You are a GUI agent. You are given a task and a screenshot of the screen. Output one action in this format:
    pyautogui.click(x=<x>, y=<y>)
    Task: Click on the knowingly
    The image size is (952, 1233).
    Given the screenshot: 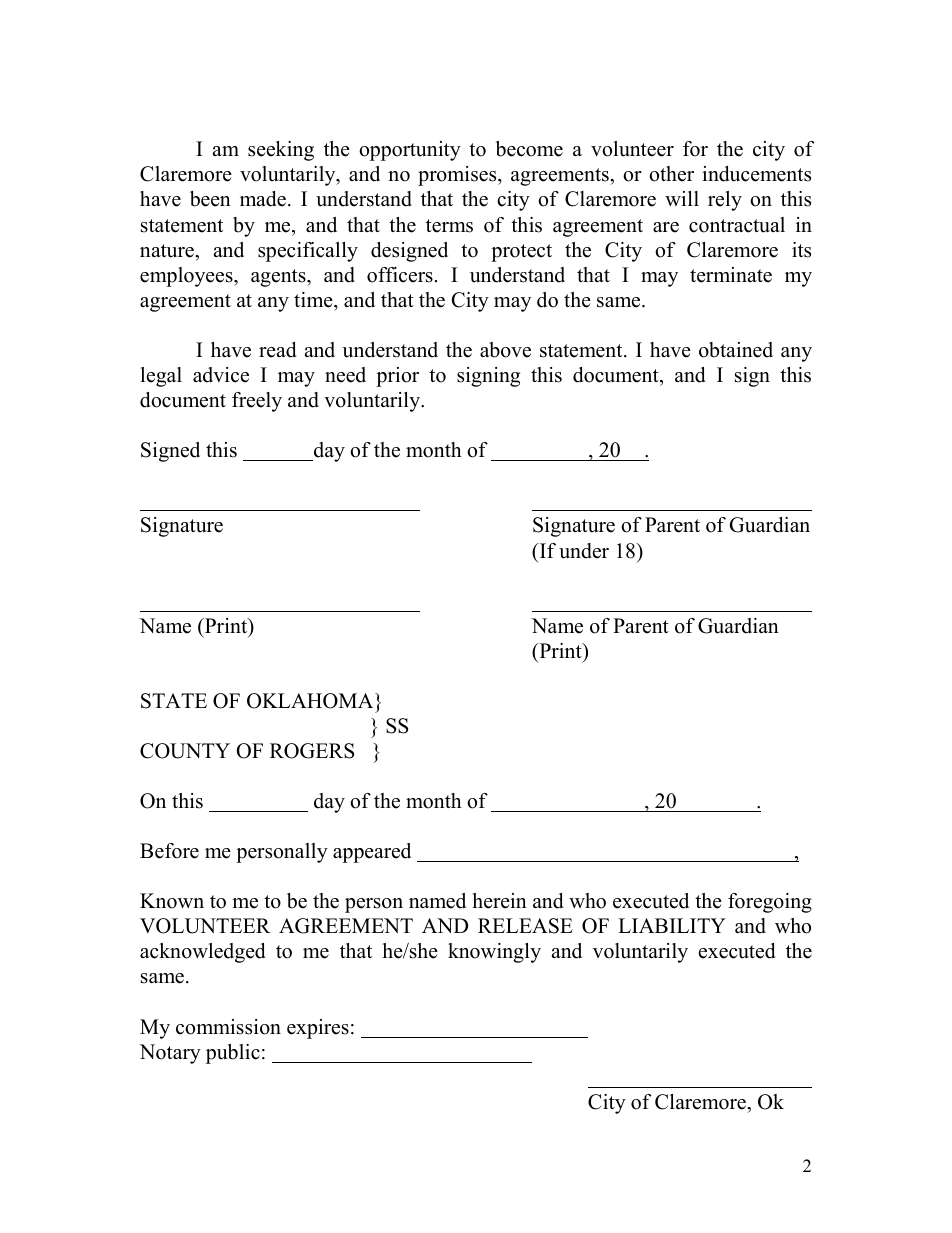 What is the action you would take?
    pyautogui.click(x=494, y=953)
